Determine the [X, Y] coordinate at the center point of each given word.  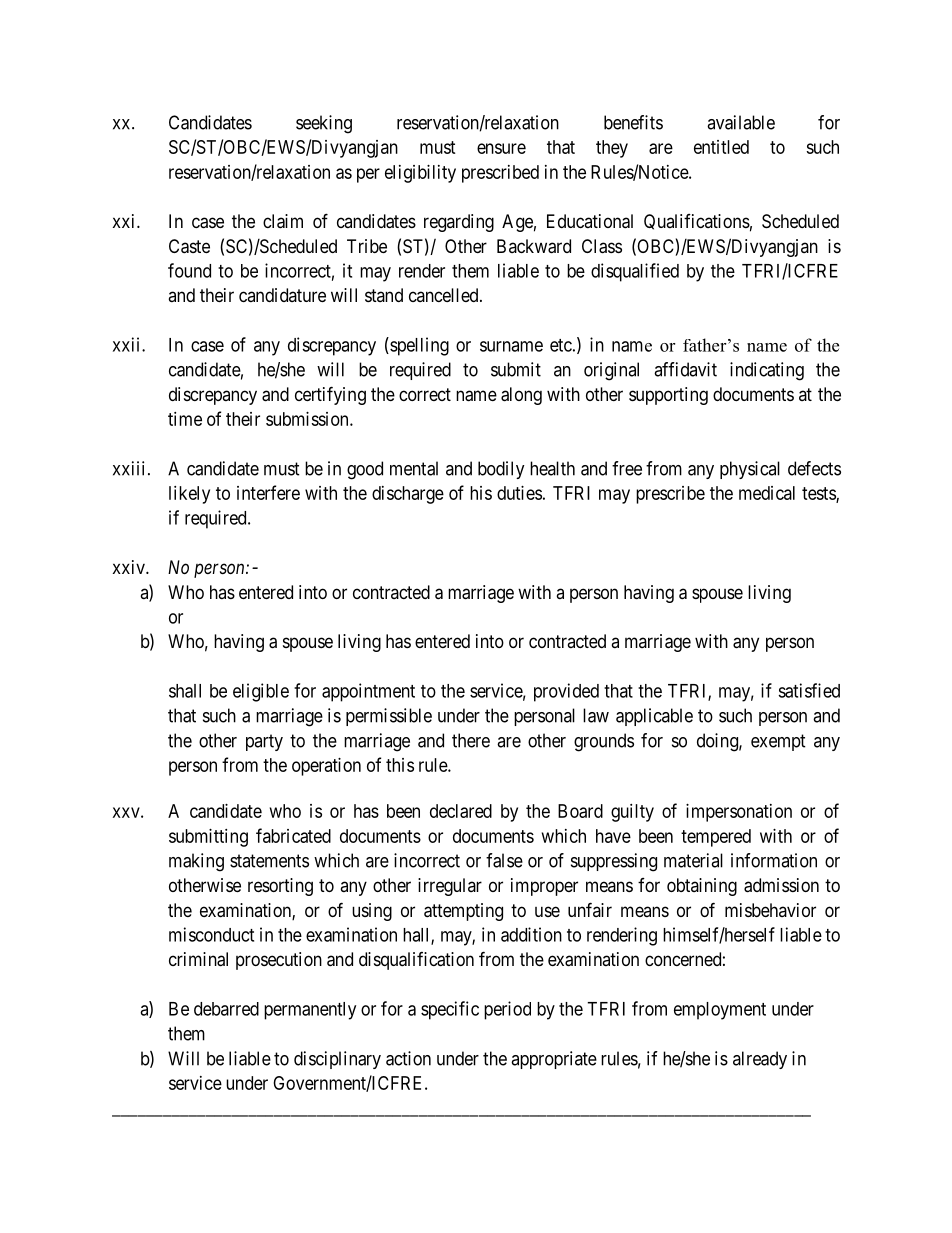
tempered [716, 838]
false [504, 860]
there [471, 740]
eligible [261, 692]
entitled [721, 147]
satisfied [809, 690]
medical [767, 493]
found [189, 270]
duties [519, 493]
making [196, 862]
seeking [324, 124]
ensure [501, 148]
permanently [310, 1011]
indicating [767, 371]
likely [189, 495]
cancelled [445, 295]
